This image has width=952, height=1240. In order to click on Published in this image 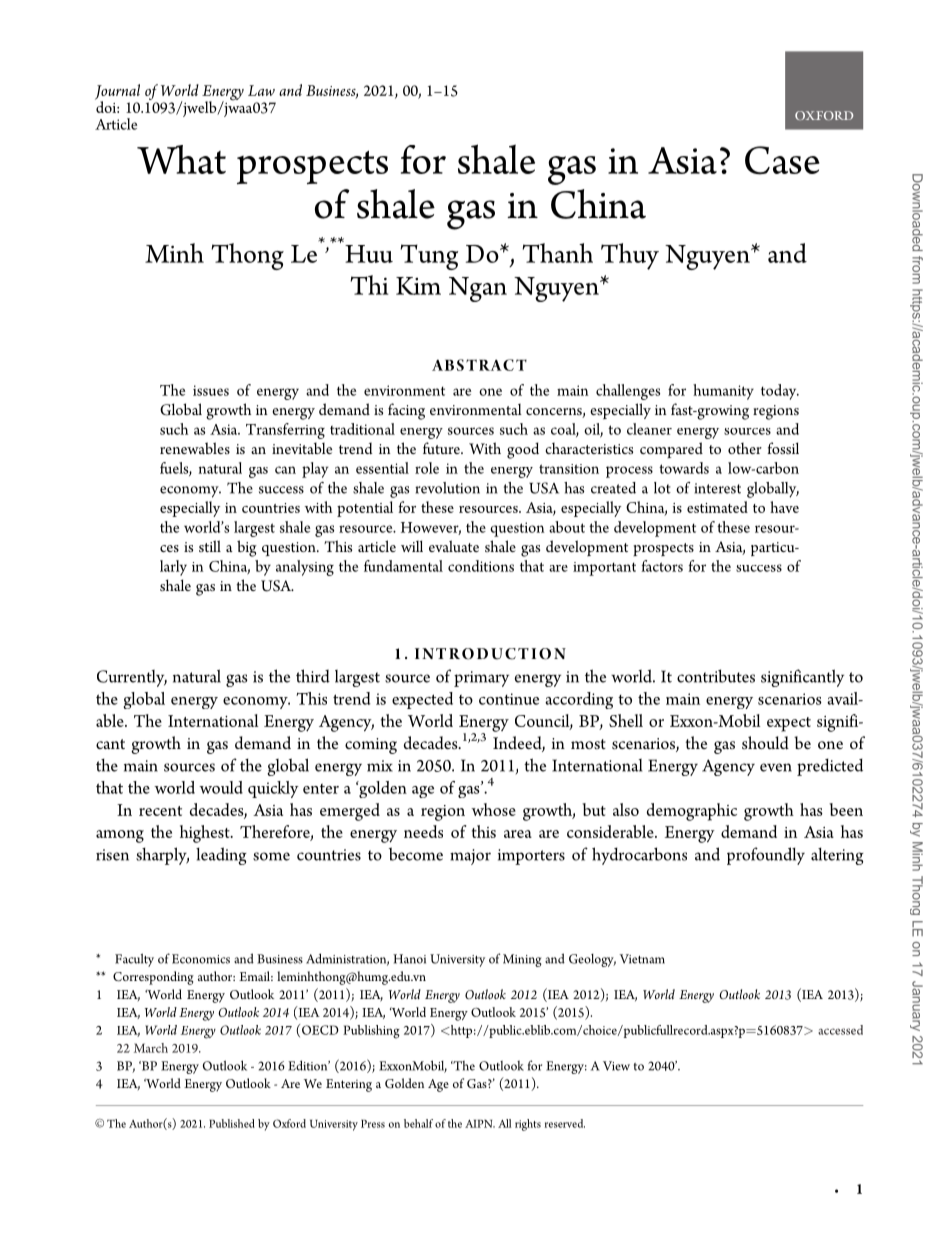, I will do `click(232, 1123)`.
